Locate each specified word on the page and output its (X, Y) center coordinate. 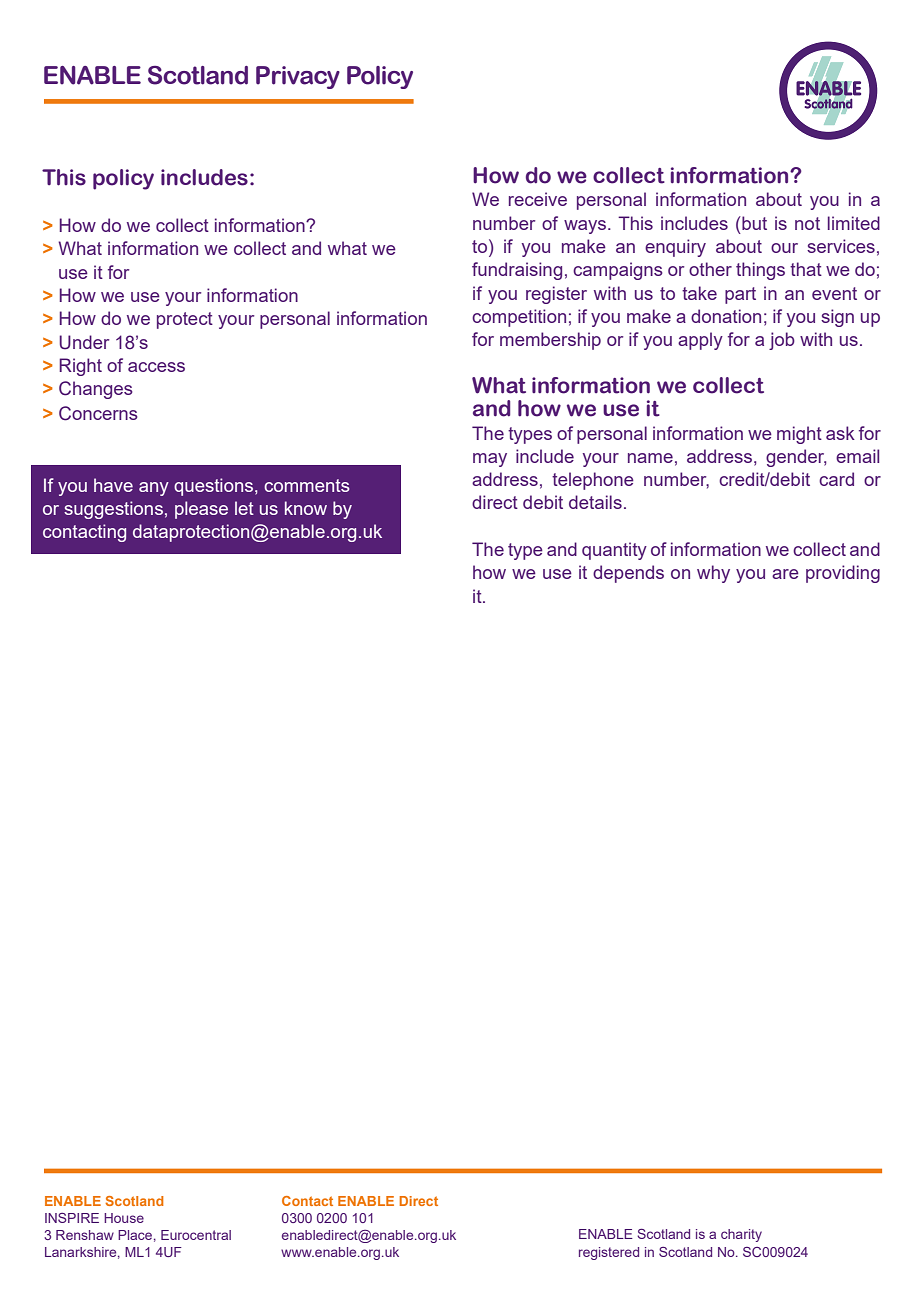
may (490, 460)
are (785, 574)
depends (628, 574)
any (154, 489)
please (201, 510)
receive (538, 199)
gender (796, 458)
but (753, 223)
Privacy (298, 77)
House (124, 1218)
